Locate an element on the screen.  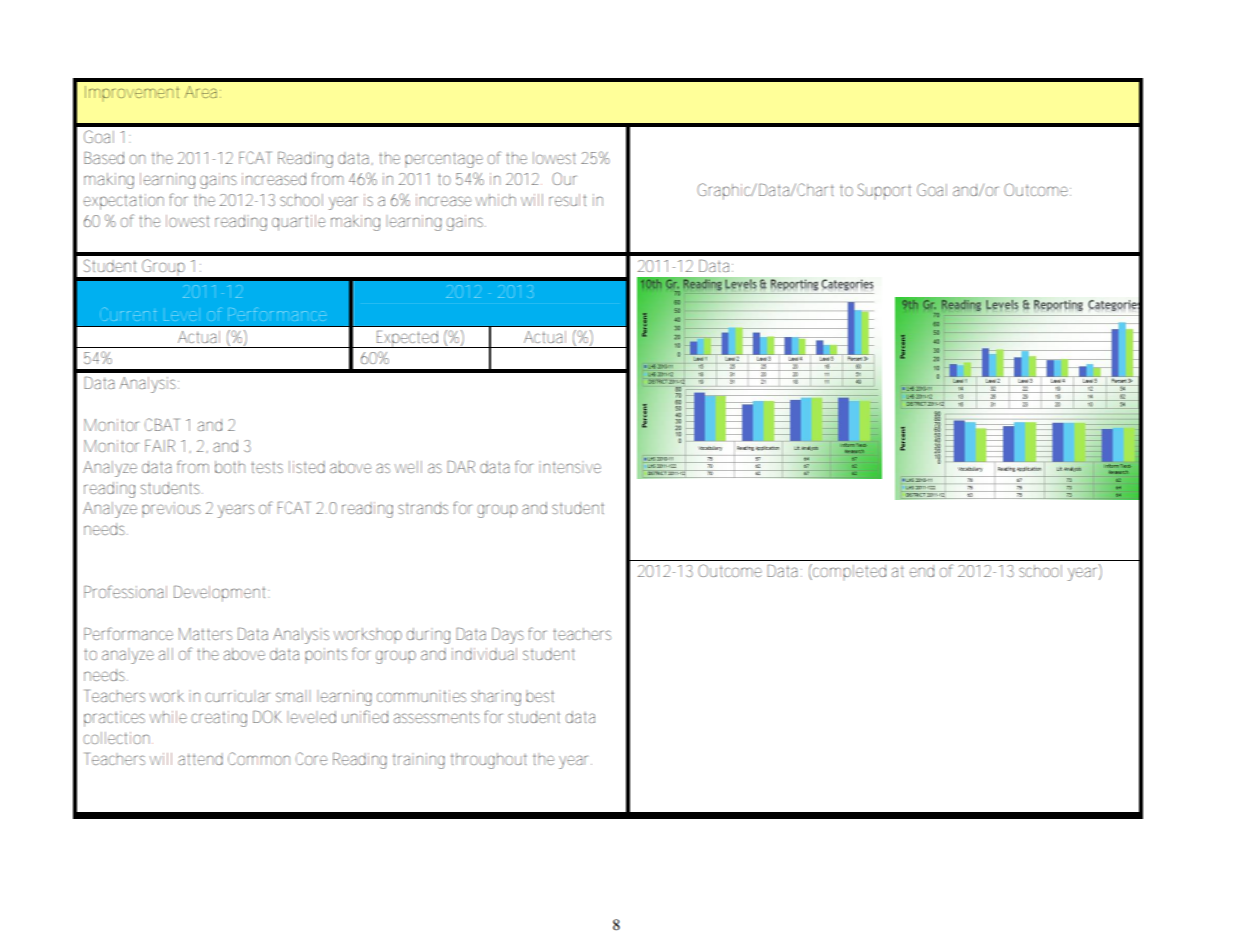
attend is located at coordinates (200, 759).
